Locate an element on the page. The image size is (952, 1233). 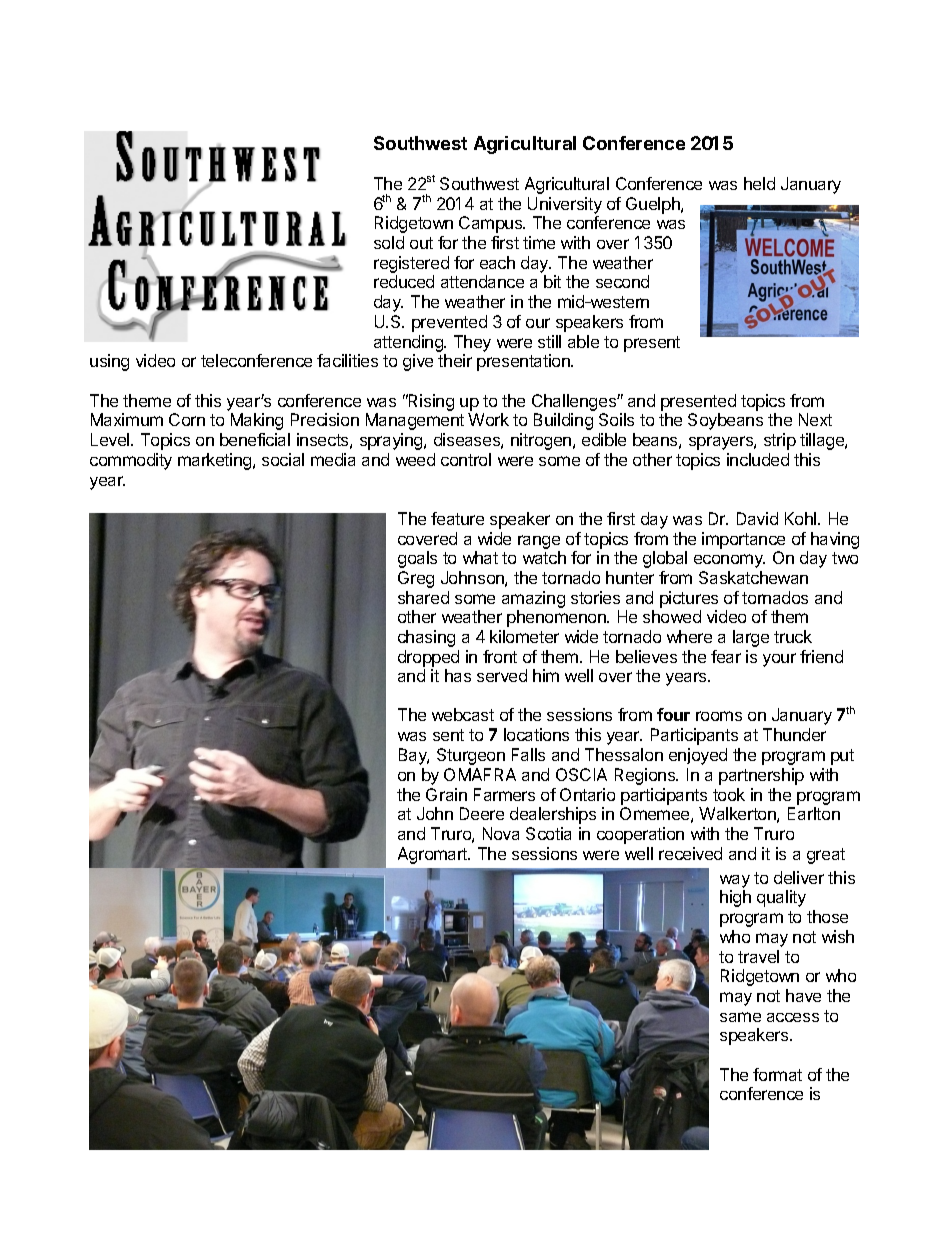
Nova is located at coordinates (501, 833).
